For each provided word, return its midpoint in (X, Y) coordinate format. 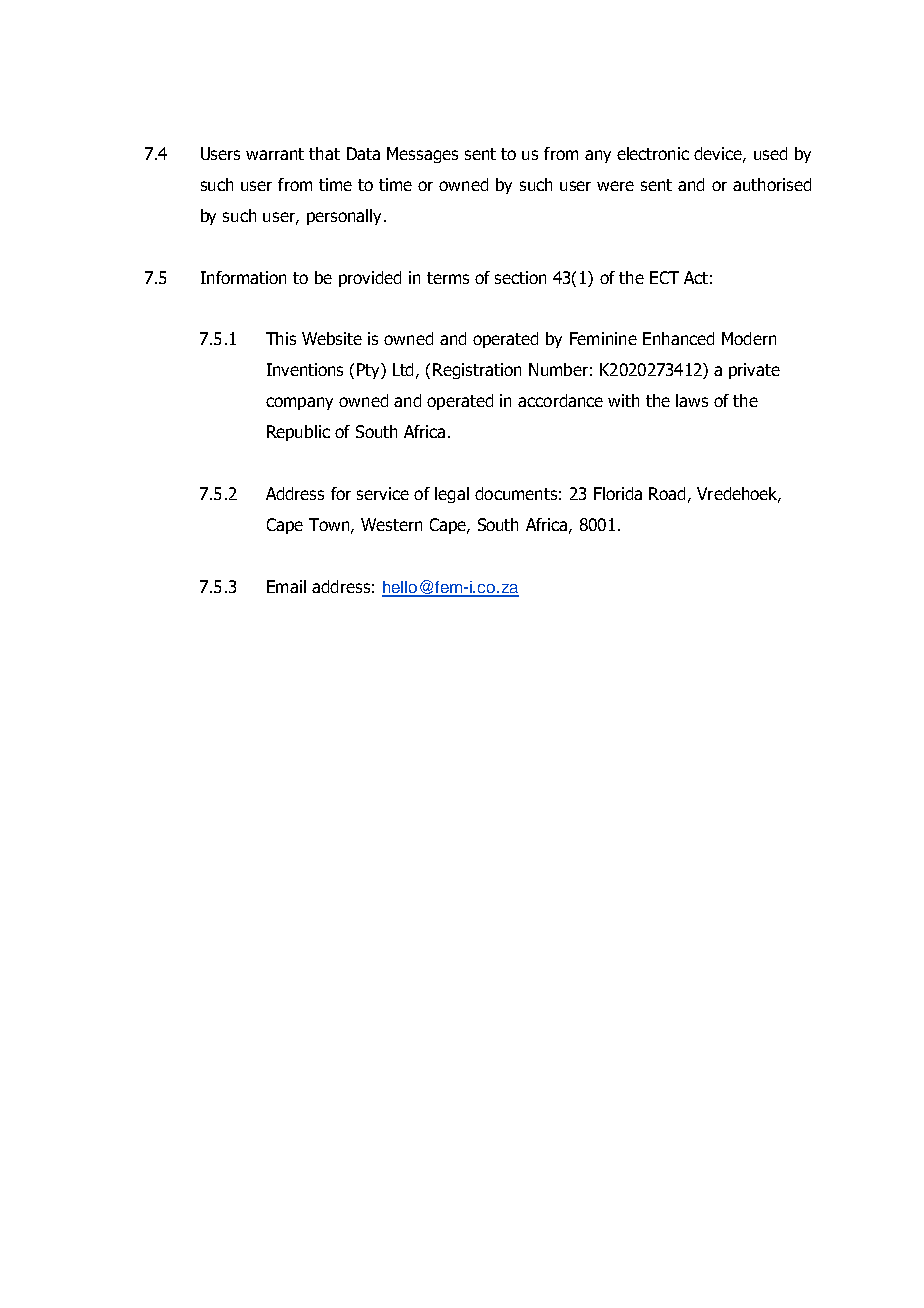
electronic (653, 153)
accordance (560, 400)
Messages (422, 155)
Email (286, 586)
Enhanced (678, 338)
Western (391, 524)
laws (692, 400)
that (324, 153)
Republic (298, 433)
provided (370, 279)
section (520, 277)
